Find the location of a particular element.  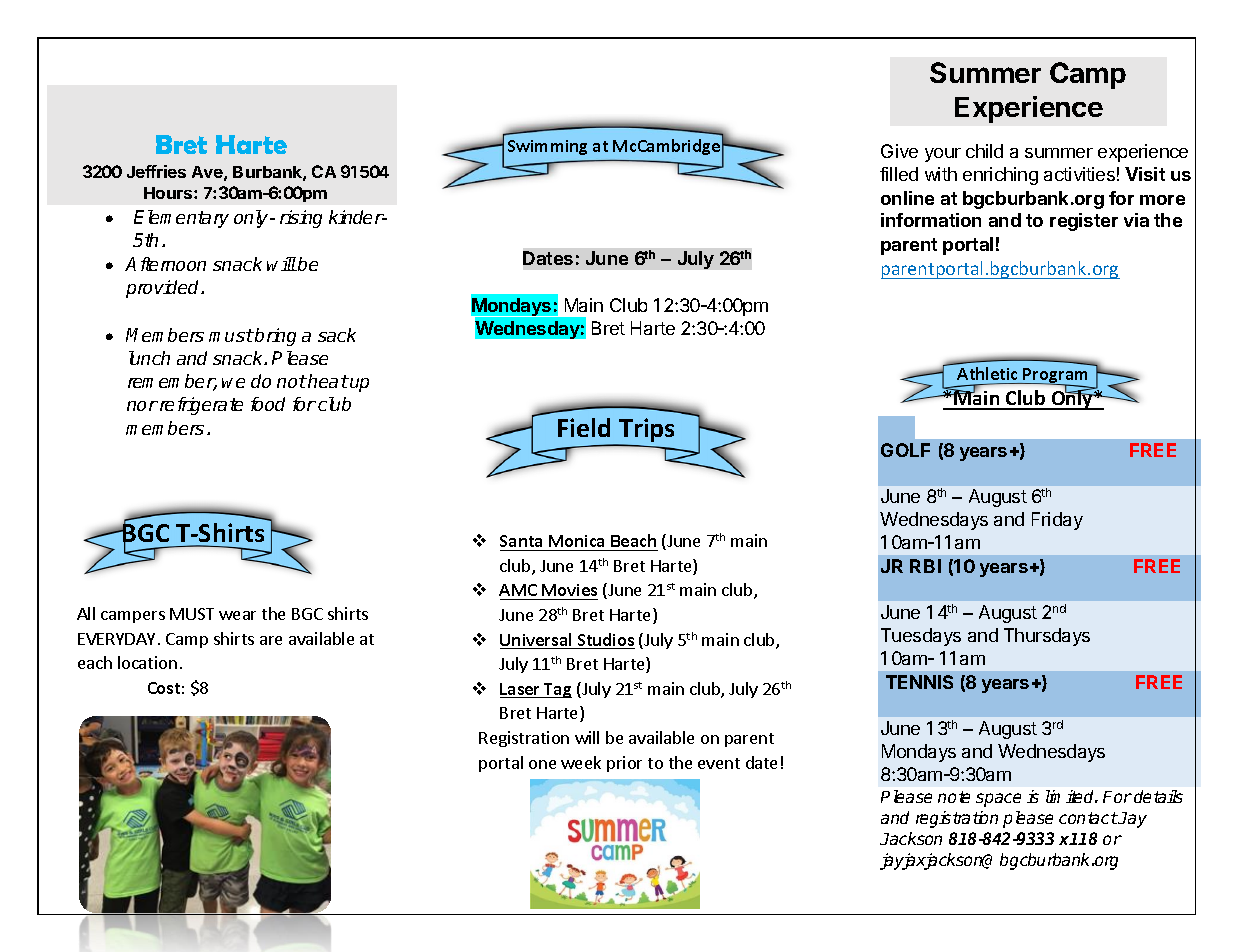

RBI is located at coordinates (925, 566).
